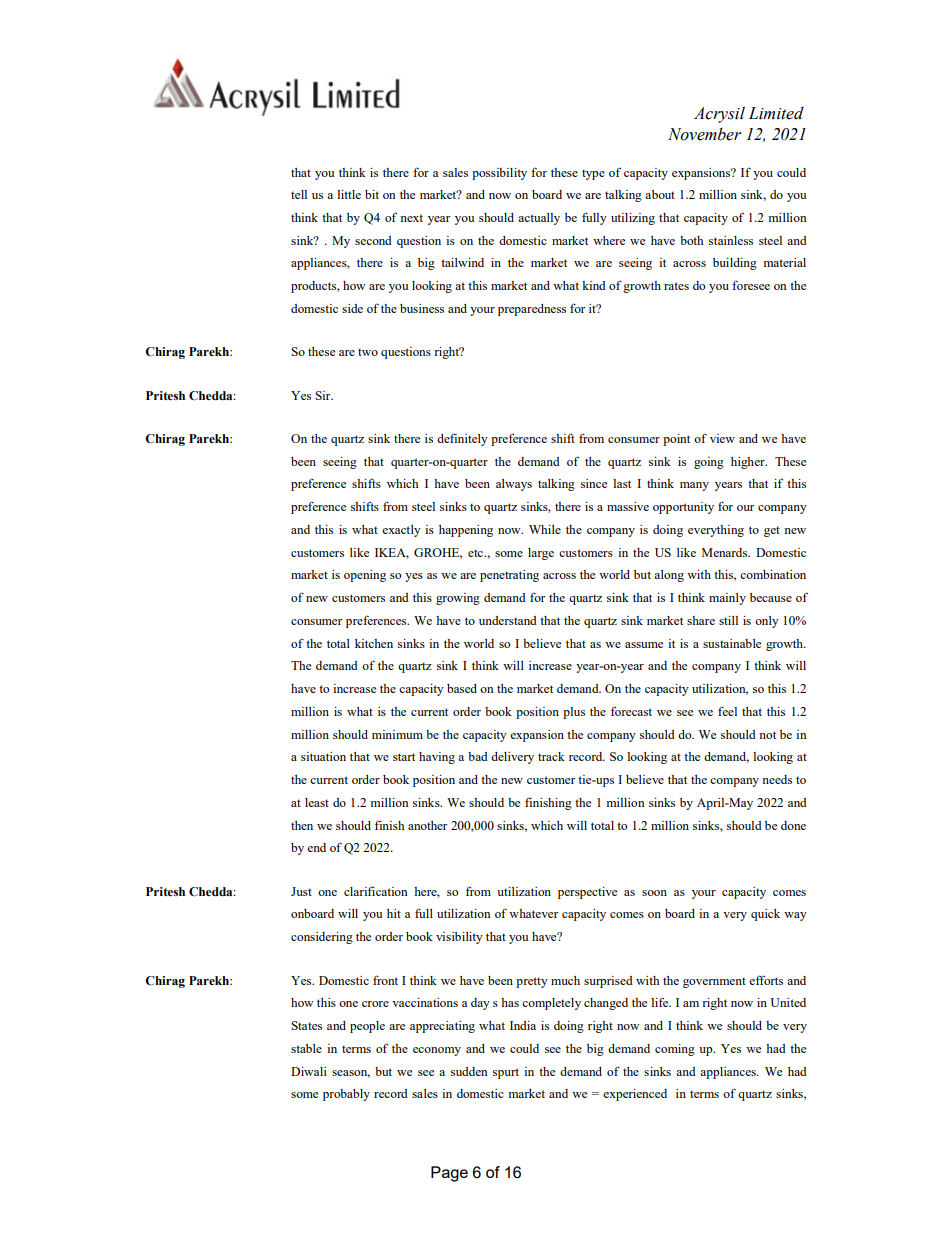 This screenshot has height=1233, width=952. I want to click on possibility, so click(499, 174).
